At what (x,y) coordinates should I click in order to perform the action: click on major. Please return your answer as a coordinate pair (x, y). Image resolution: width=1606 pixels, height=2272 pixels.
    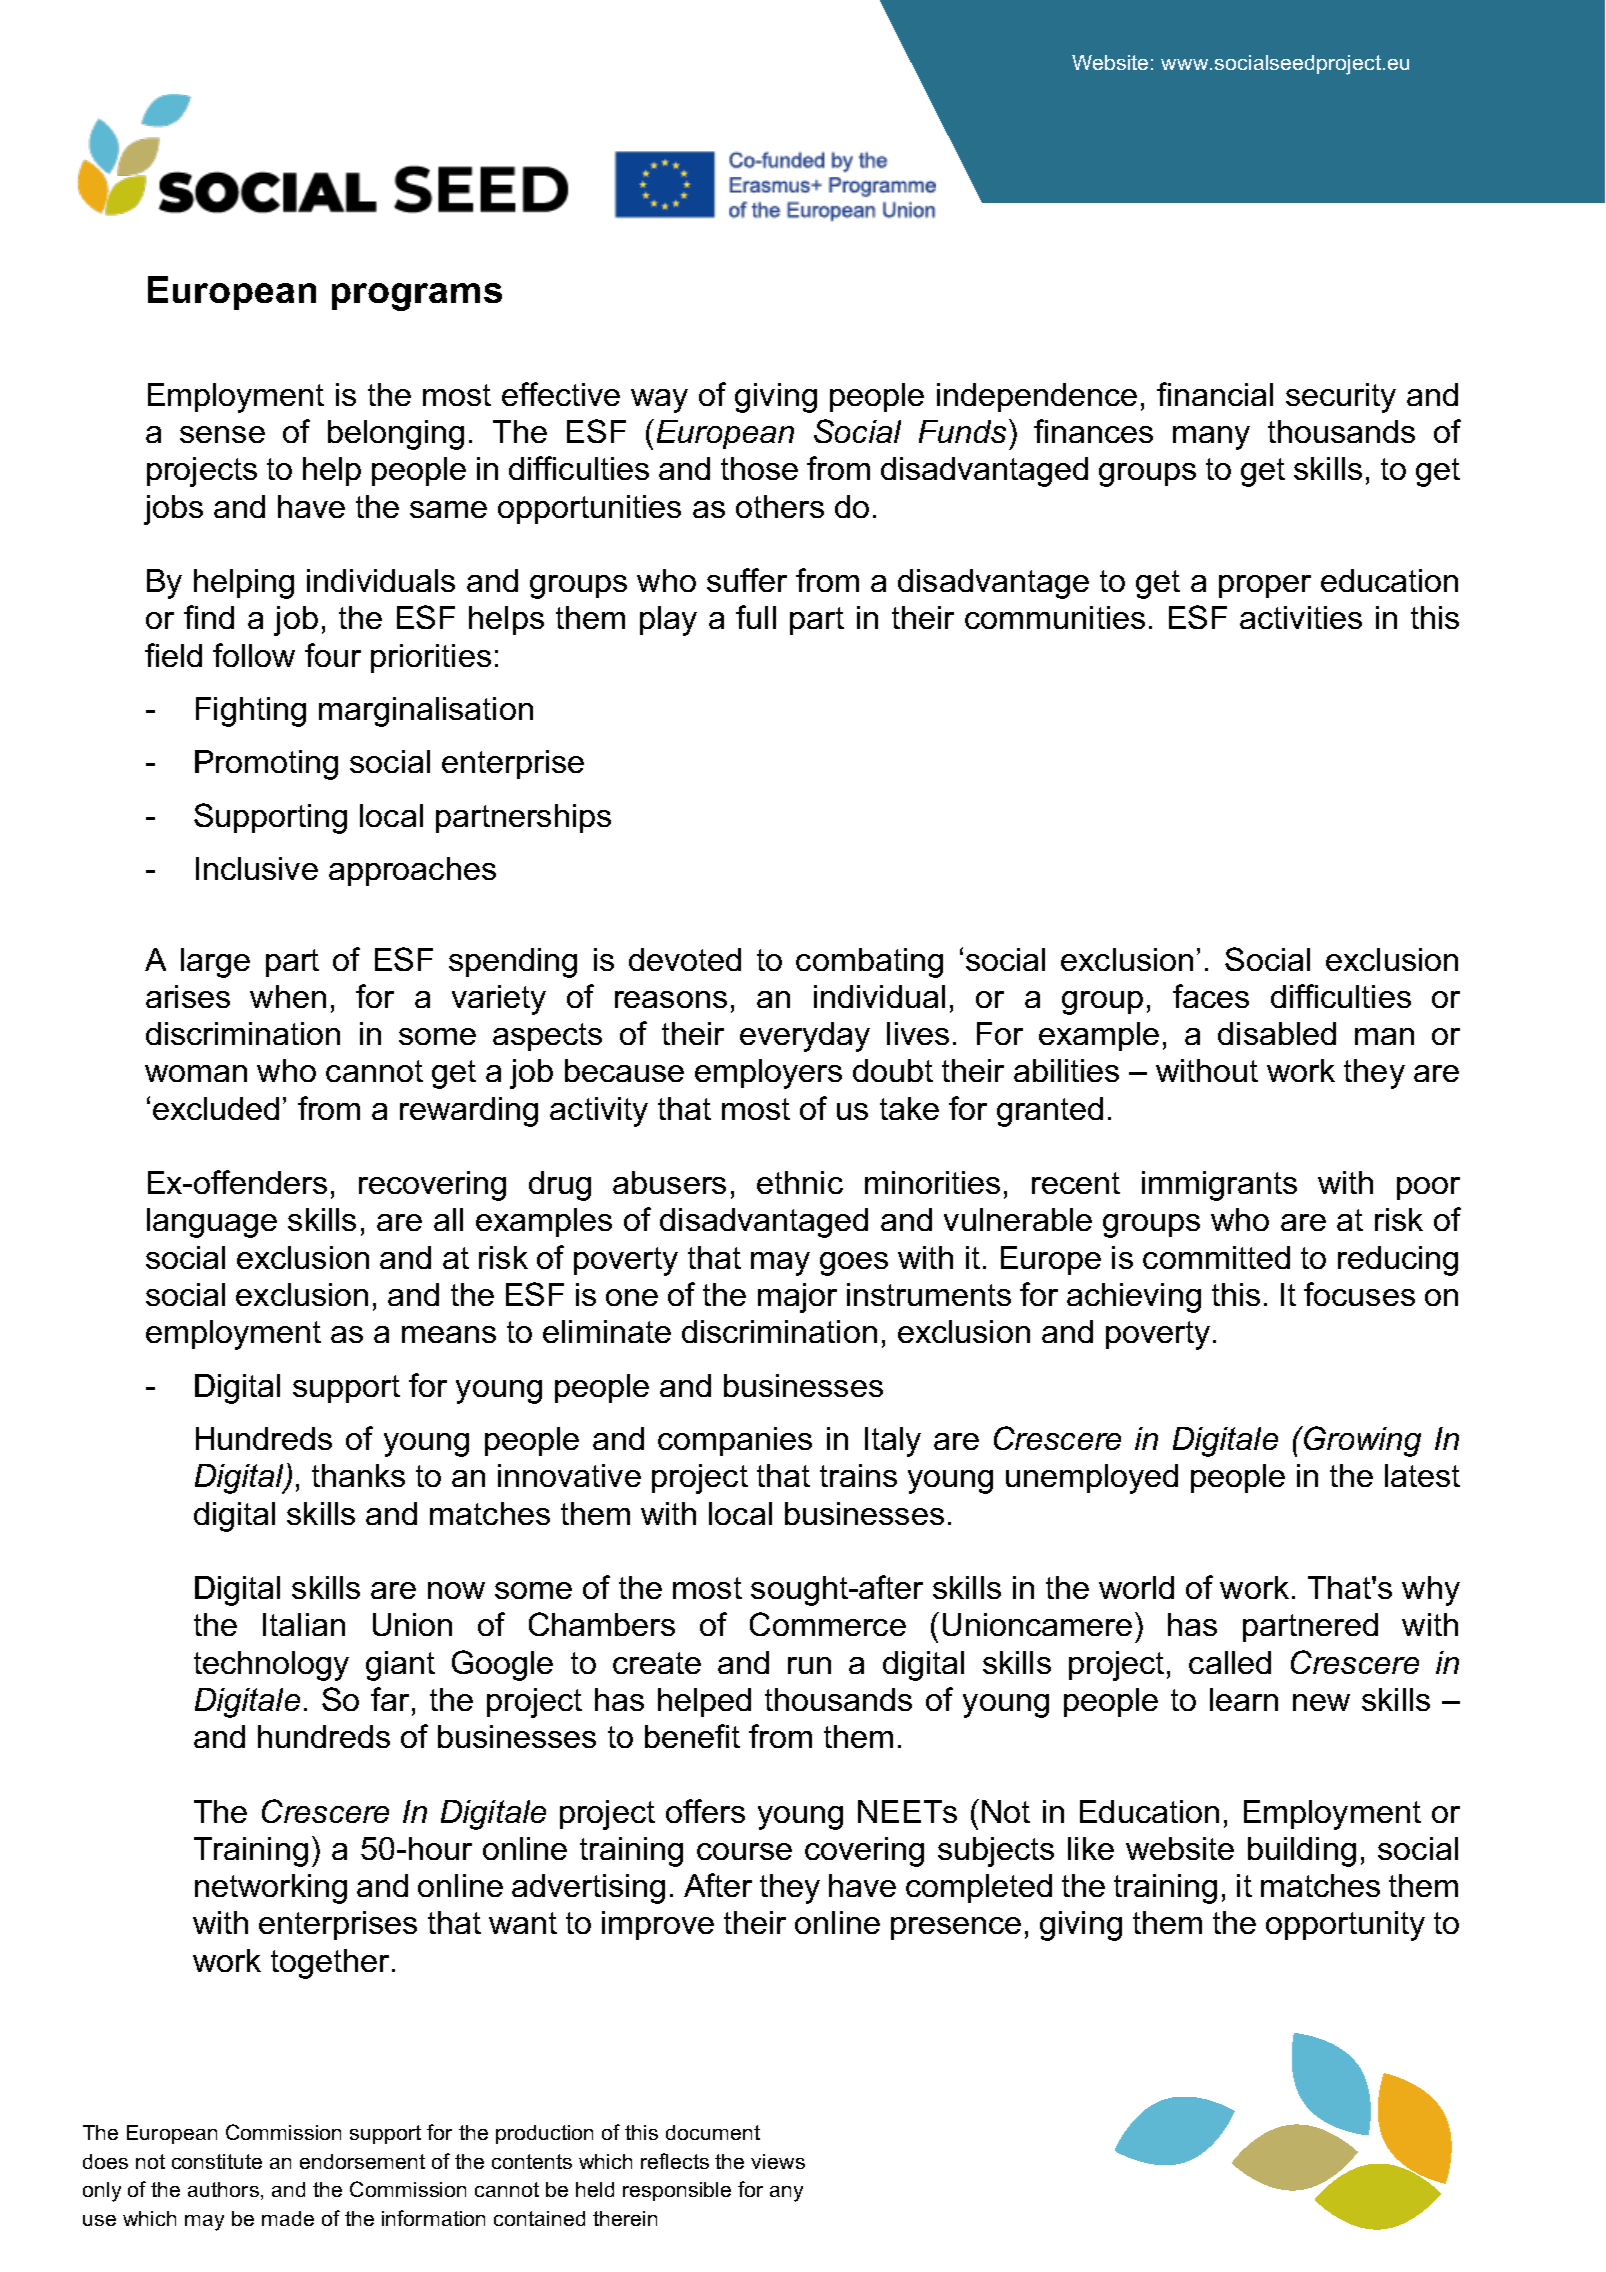
    Looking at the image, I should click on (797, 1298).
